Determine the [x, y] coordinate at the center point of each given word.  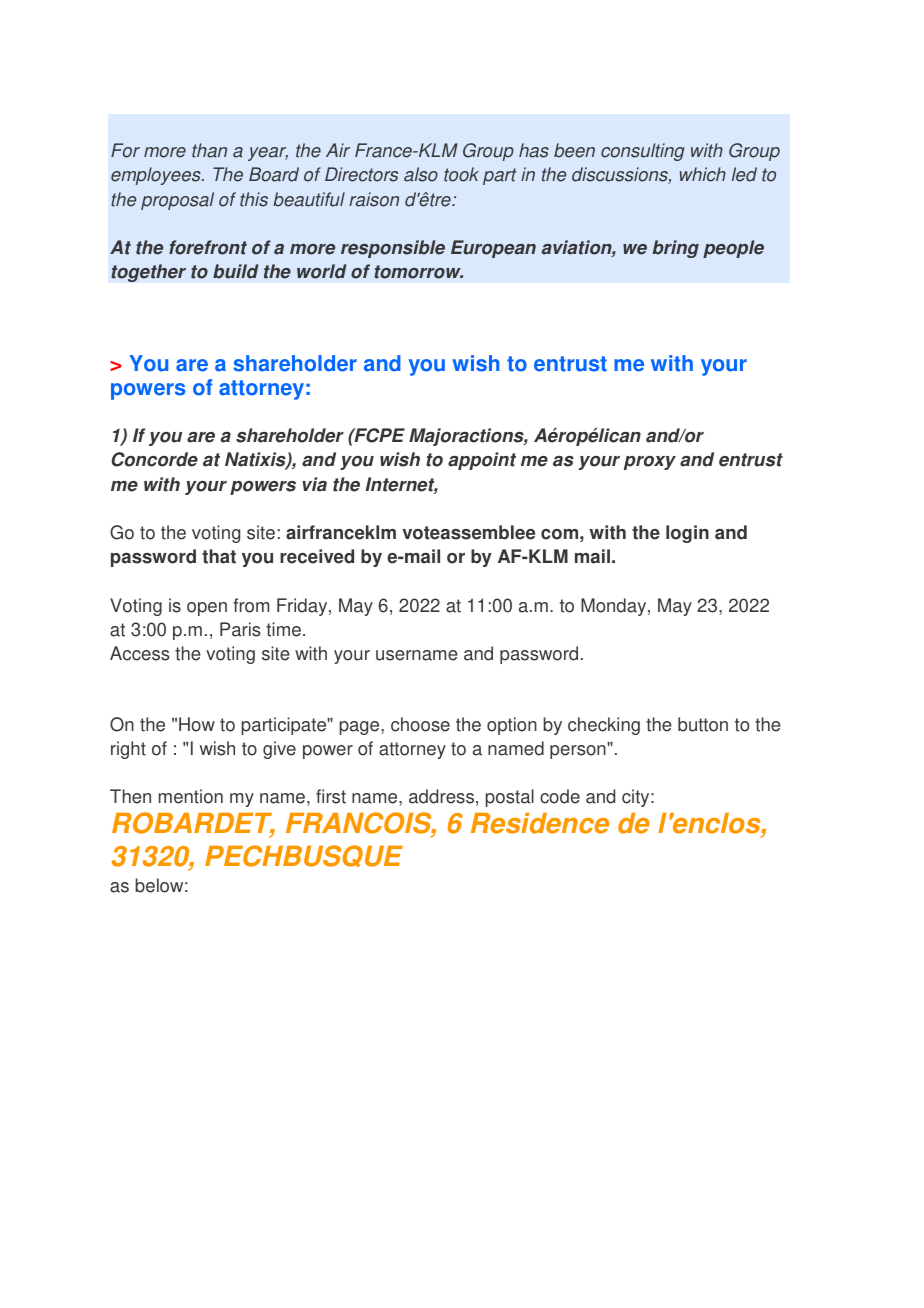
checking [604, 726]
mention [191, 796]
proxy [650, 463]
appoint [482, 461]
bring [675, 249]
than [209, 150]
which [703, 174]
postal [510, 798]
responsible [393, 249]
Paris [240, 629]
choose [420, 724]
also [421, 174]
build [236, 271]
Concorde [154, 459]
